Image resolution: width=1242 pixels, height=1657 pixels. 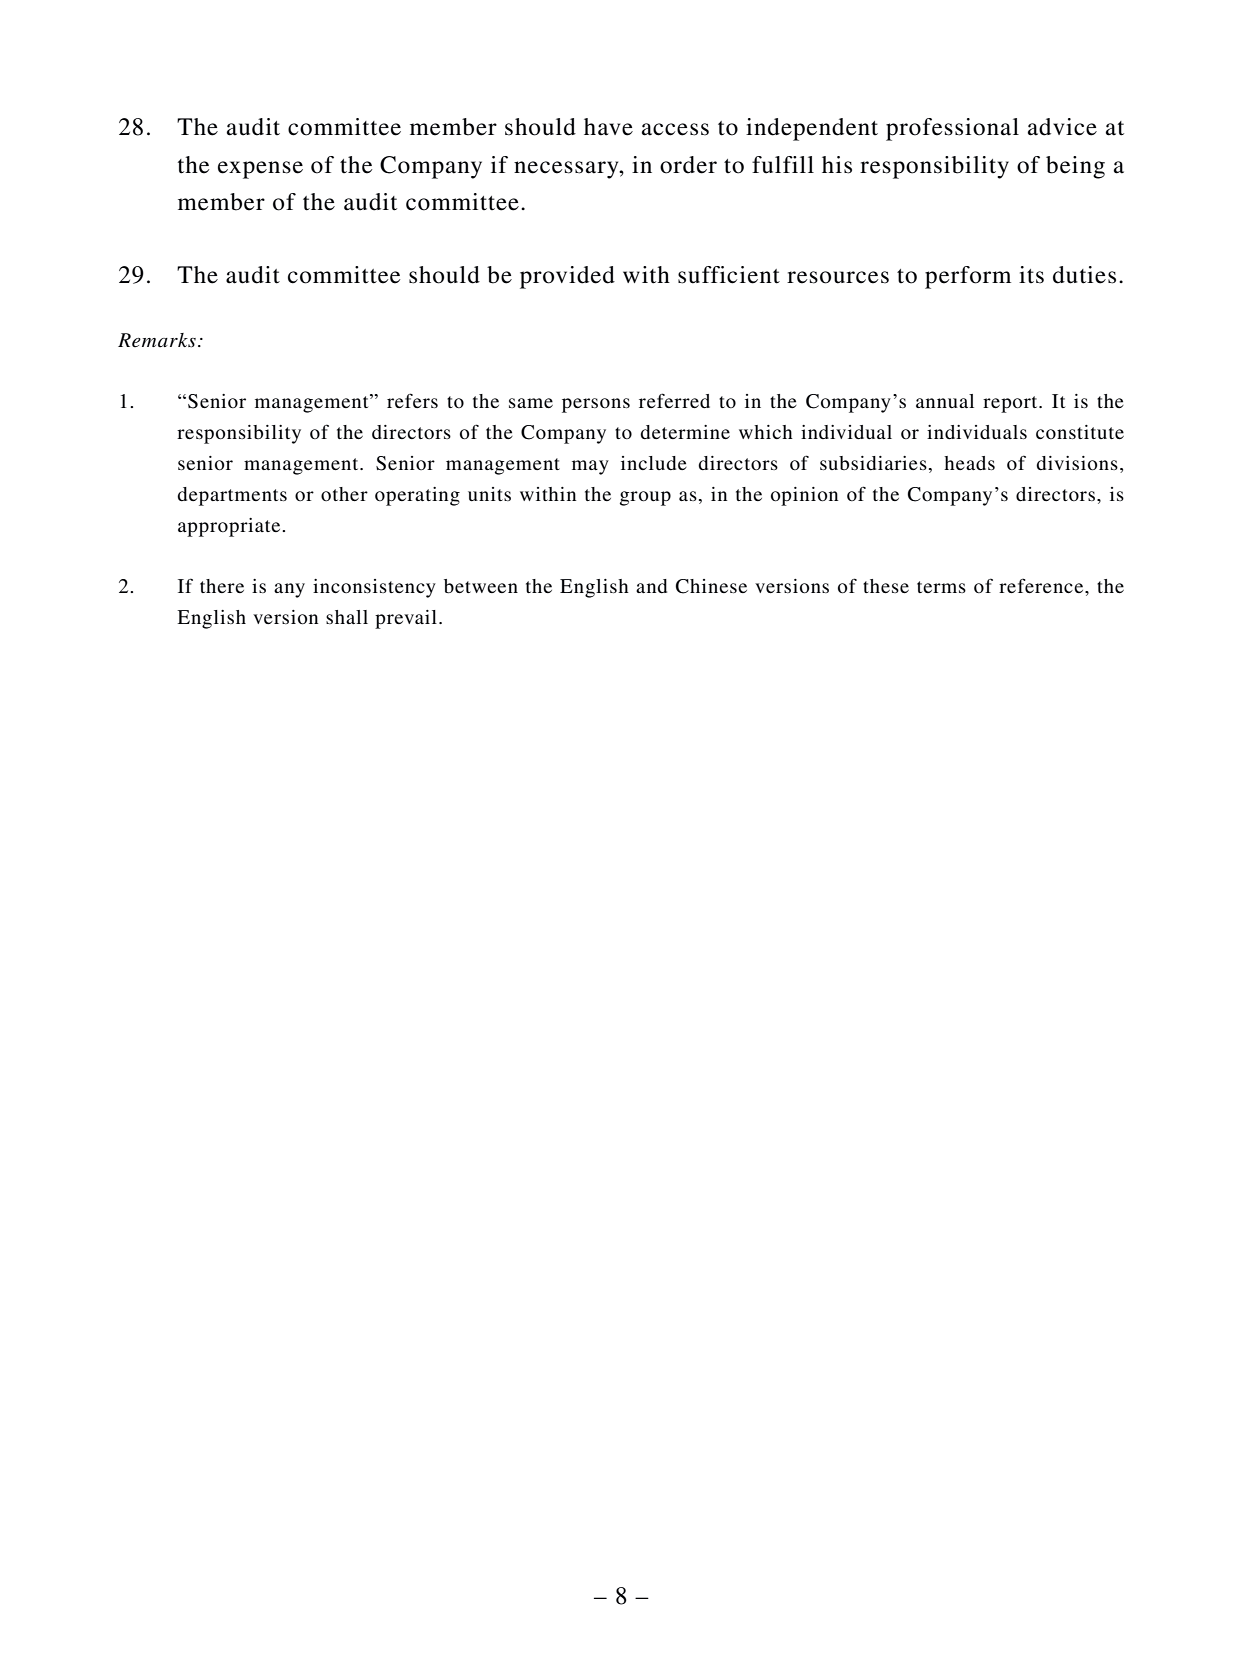 I want to click on expense, so click(x=260, y=170).
